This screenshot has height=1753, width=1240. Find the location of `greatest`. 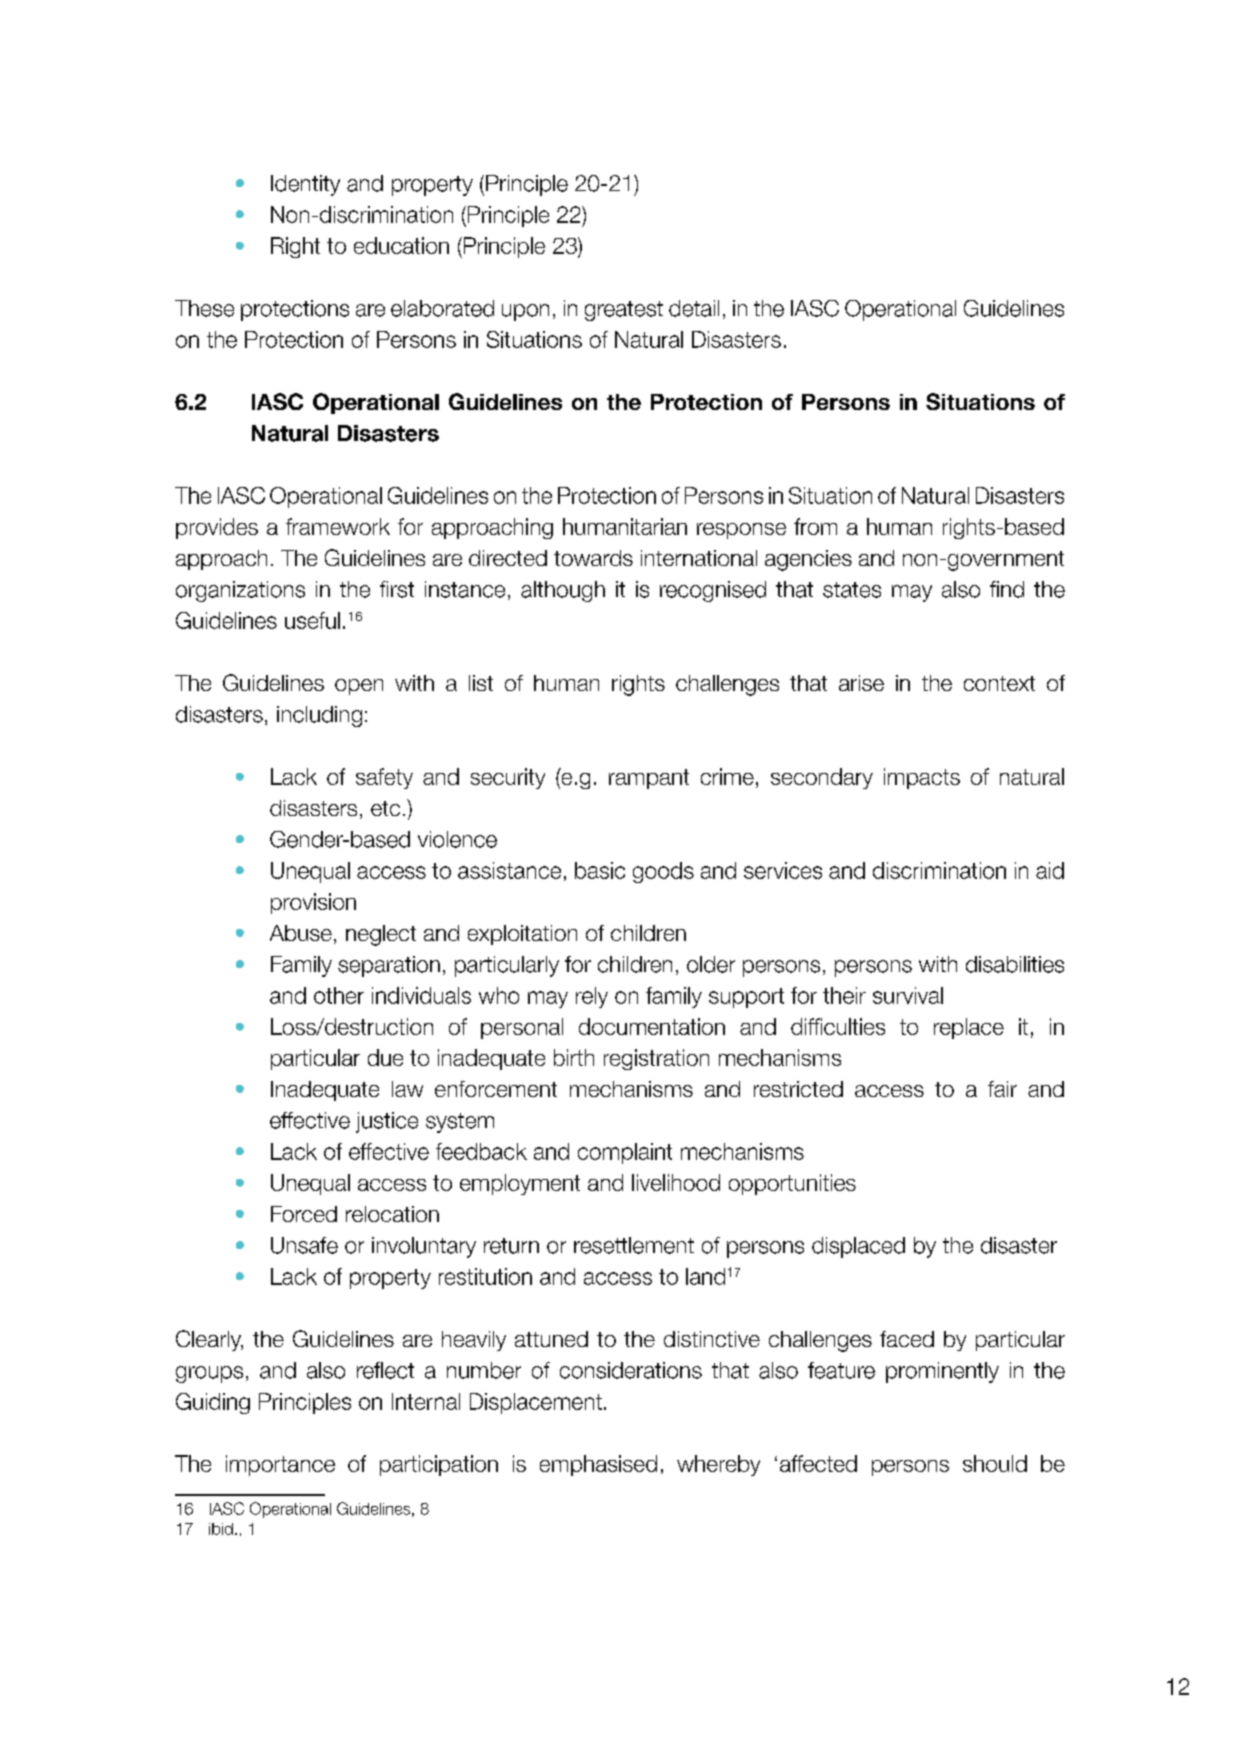

greatest is located at coordinates (624, 311).
